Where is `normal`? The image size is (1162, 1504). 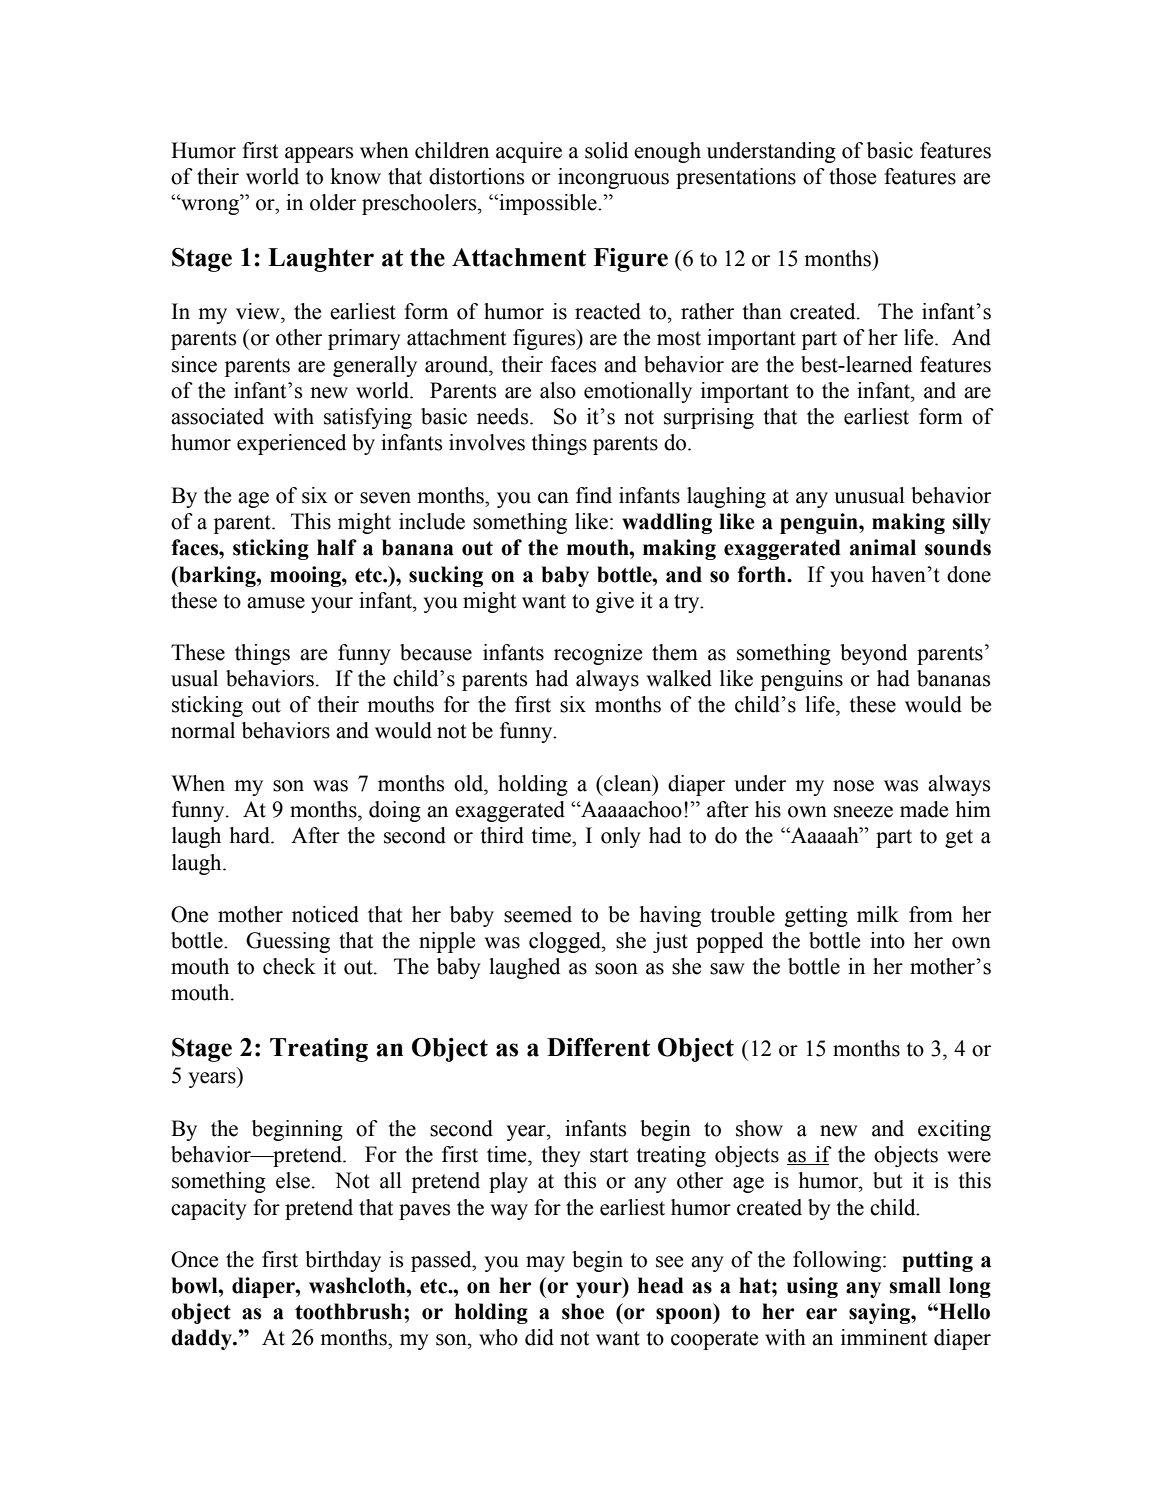
normal is located at coordinates (203, 730).
